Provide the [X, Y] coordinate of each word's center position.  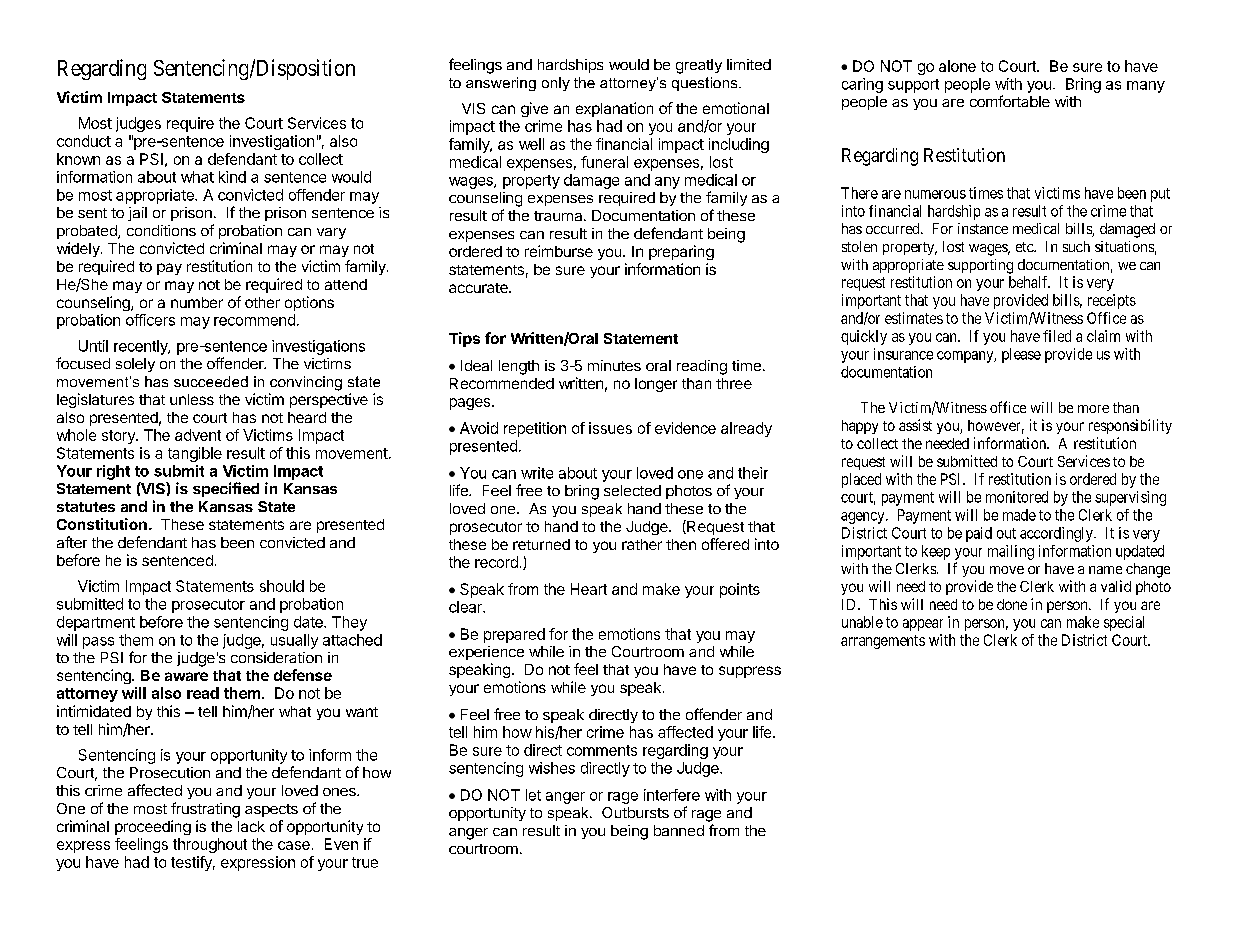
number [197, 302]
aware [186, 676]
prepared [514, 635]
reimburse [559, 251]
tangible [195, 454]
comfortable [1010, 101]
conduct [84, 141]
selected [632, 490]
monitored [1017, 497]
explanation [614, 109]
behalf [1029, 282]
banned [679, 830]
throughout [210, 845]
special [1124, 623]
